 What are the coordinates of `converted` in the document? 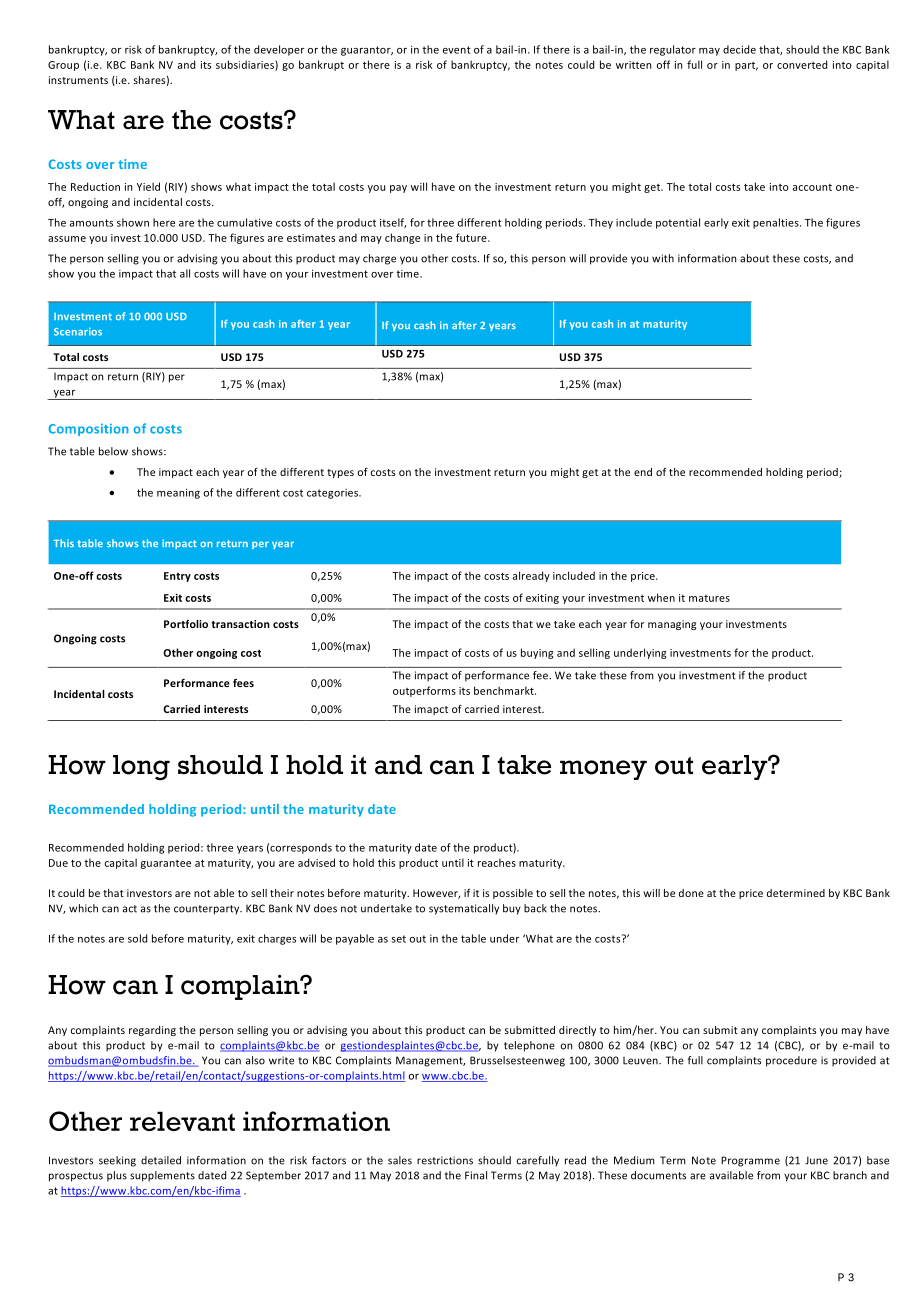 It's located at (802, 64).
